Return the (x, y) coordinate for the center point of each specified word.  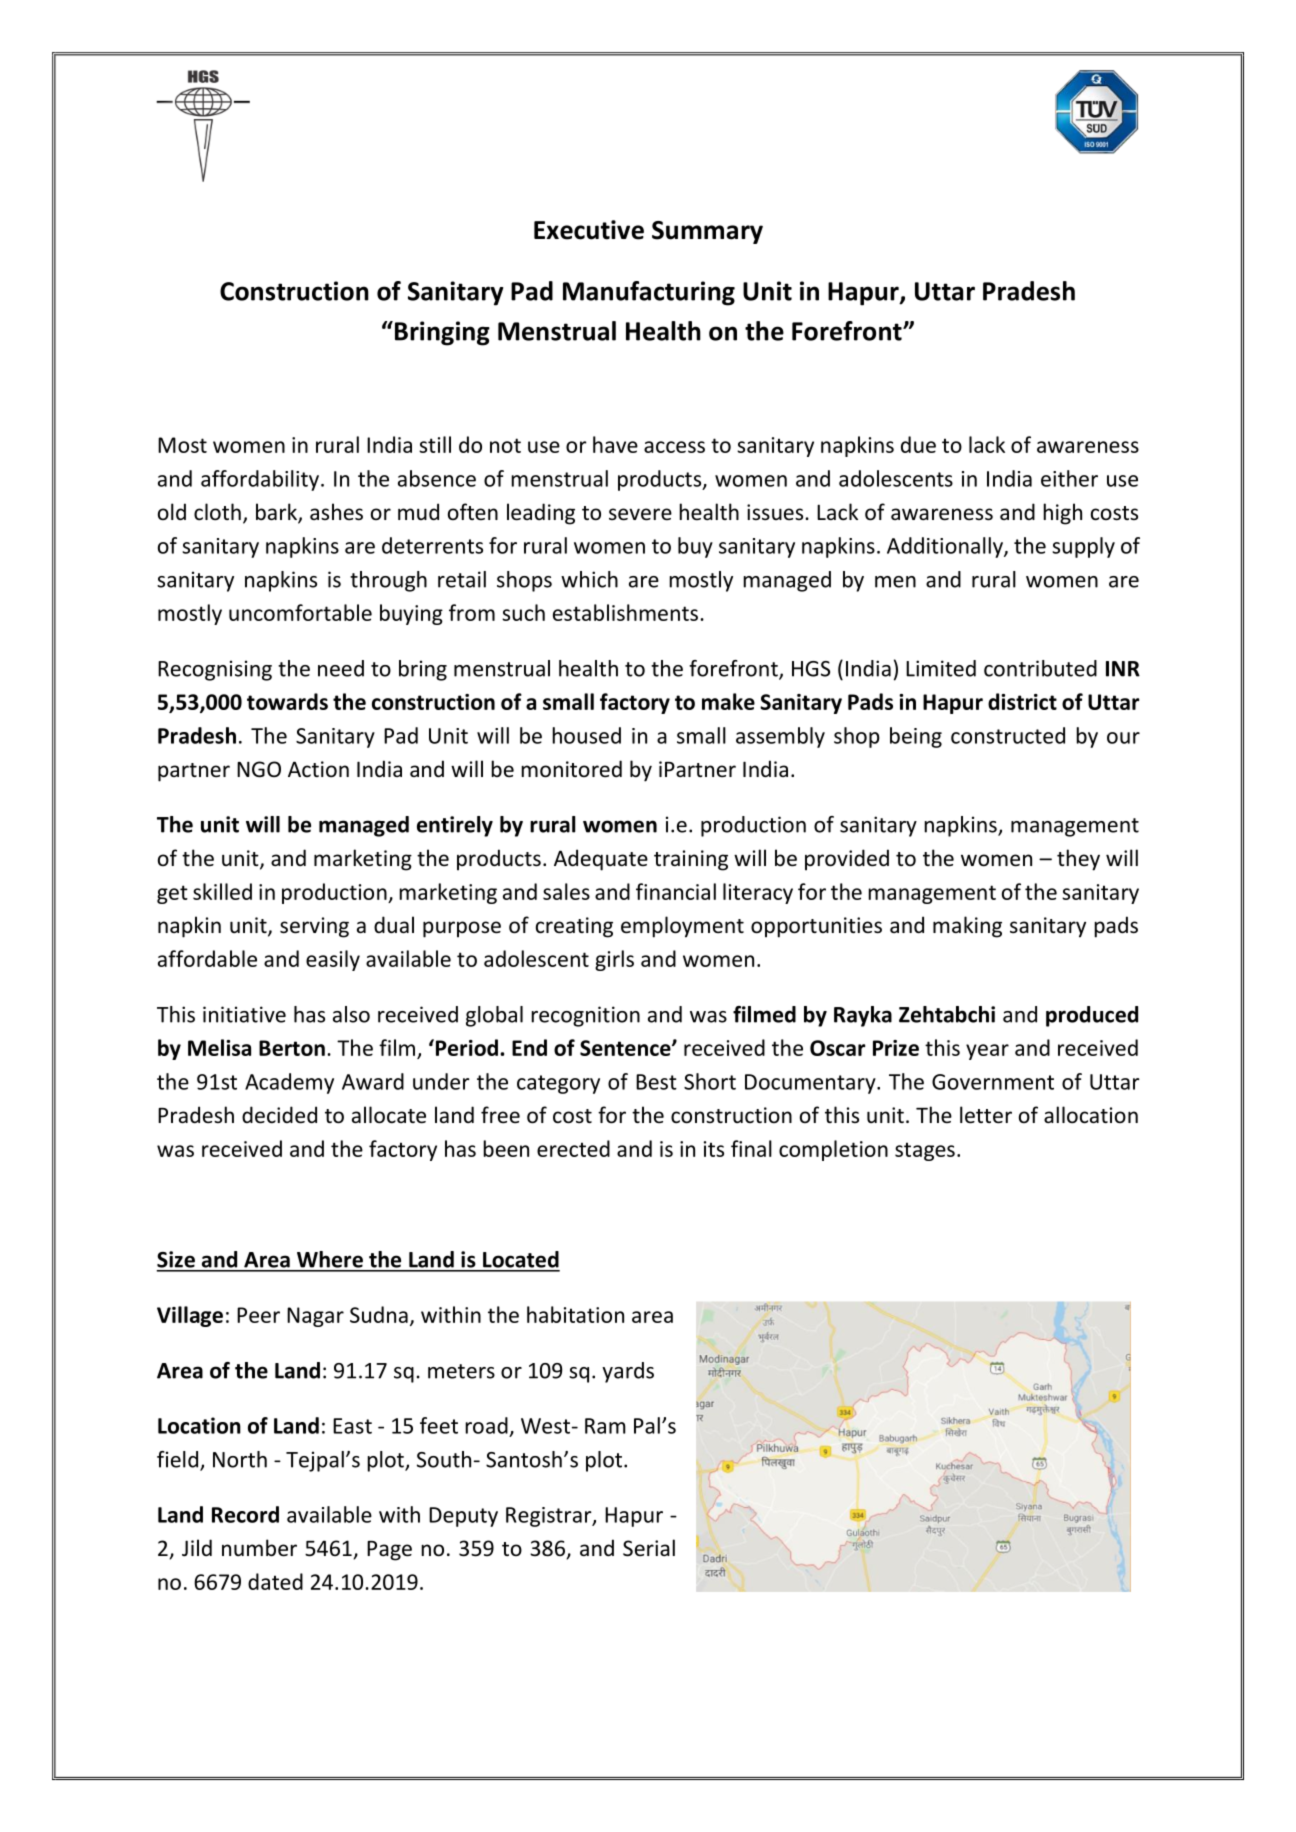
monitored (571, 769)
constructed (1008, 735)
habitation (575, 1314)
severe (640, 514)
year (987, 1052)
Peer (258, 1315)
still (435, 444)
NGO (259, 769)
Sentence (626, 1048)
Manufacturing (649, 293)
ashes (336, 512)
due (918, 444)
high (1062, 514)
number (259, 1548)
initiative (244, 1014)
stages (925, 1151)
